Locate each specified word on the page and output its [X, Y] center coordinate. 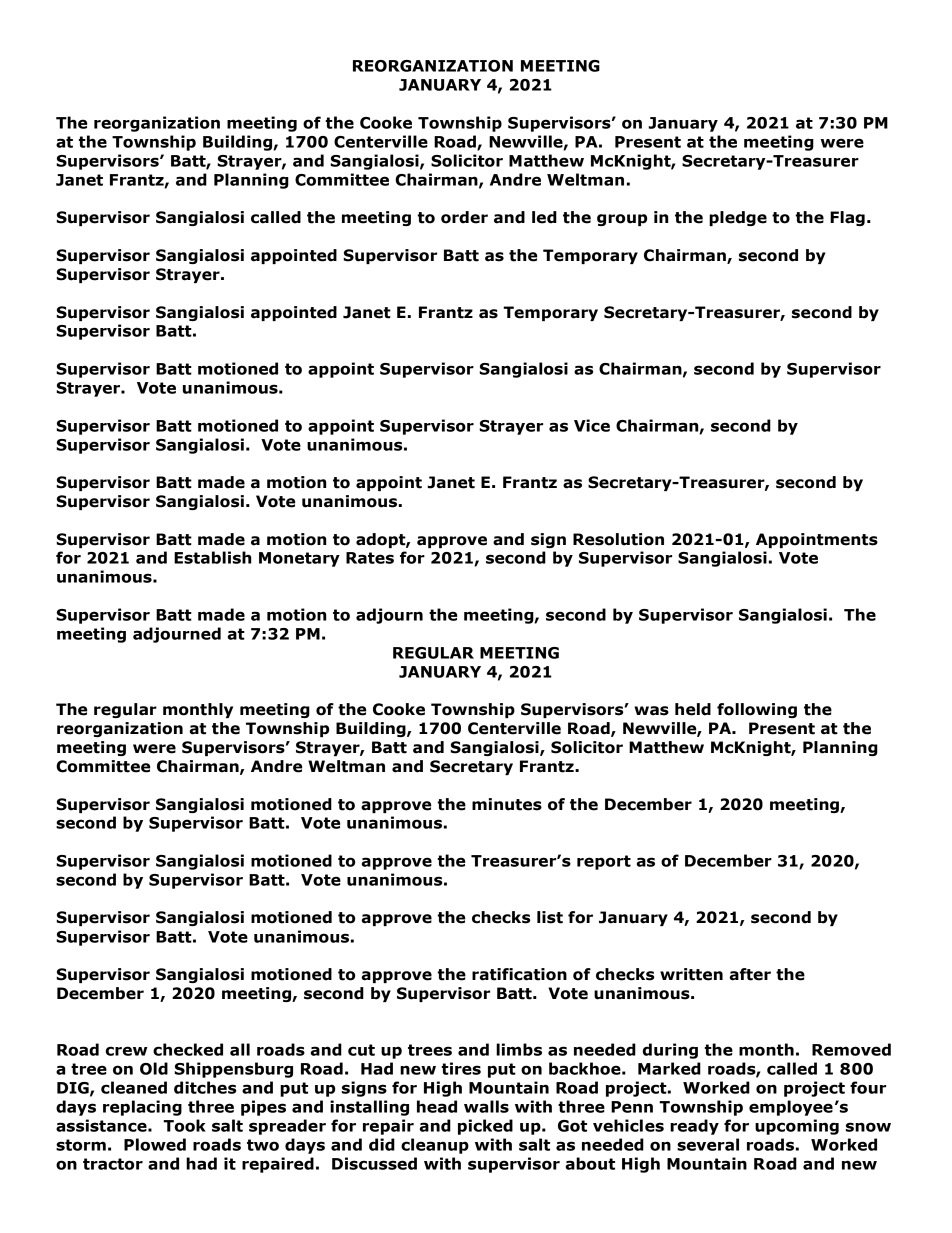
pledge [738, 218]
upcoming [797, 1127]
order [464, 217]
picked [485, 1127]
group [622, 220]
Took [184, 1125]
